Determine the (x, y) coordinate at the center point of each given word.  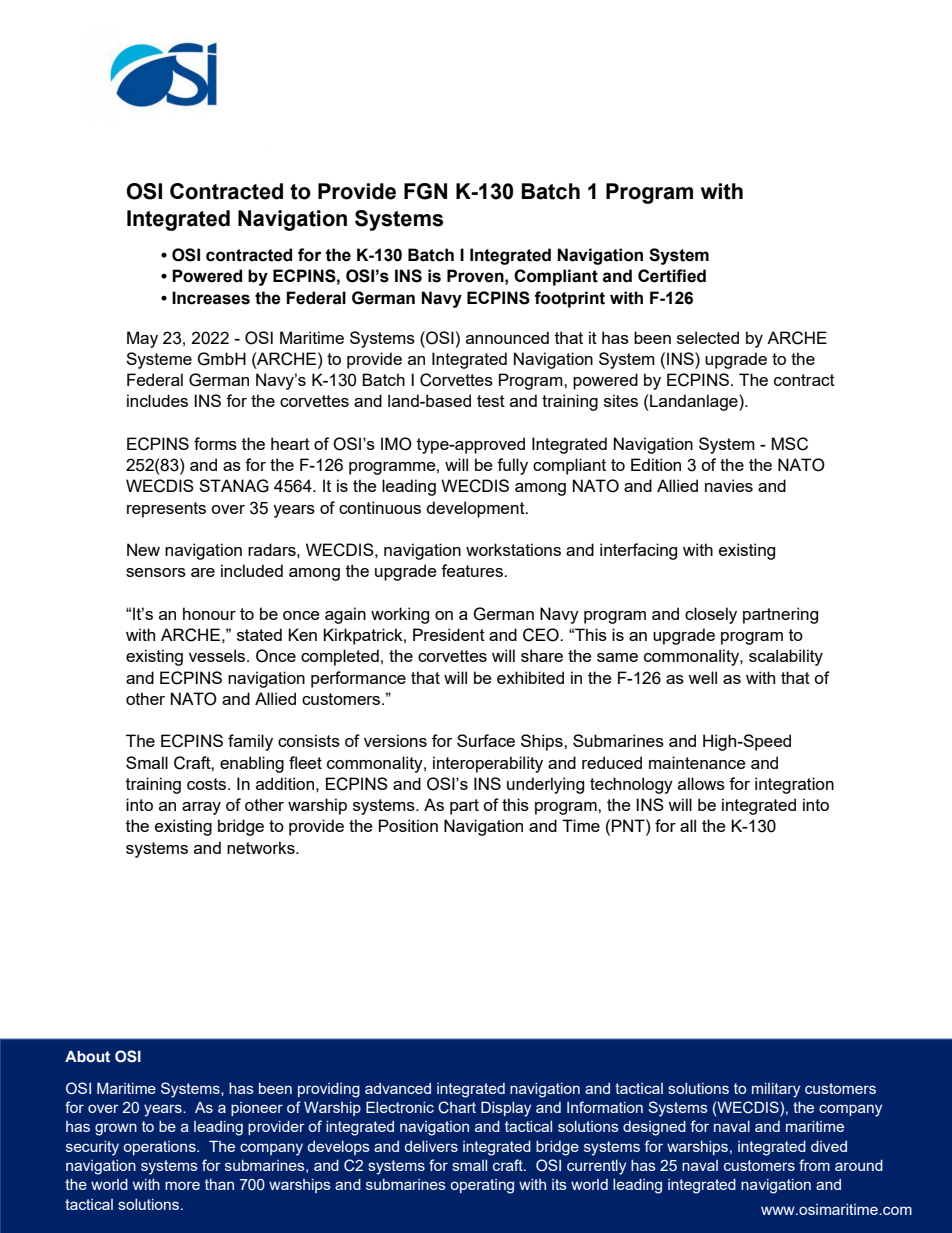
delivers (431, 1146)
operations (161, 1148)
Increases (211, 298)
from (814, 1165)
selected (708, 337)
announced (507, 337)
